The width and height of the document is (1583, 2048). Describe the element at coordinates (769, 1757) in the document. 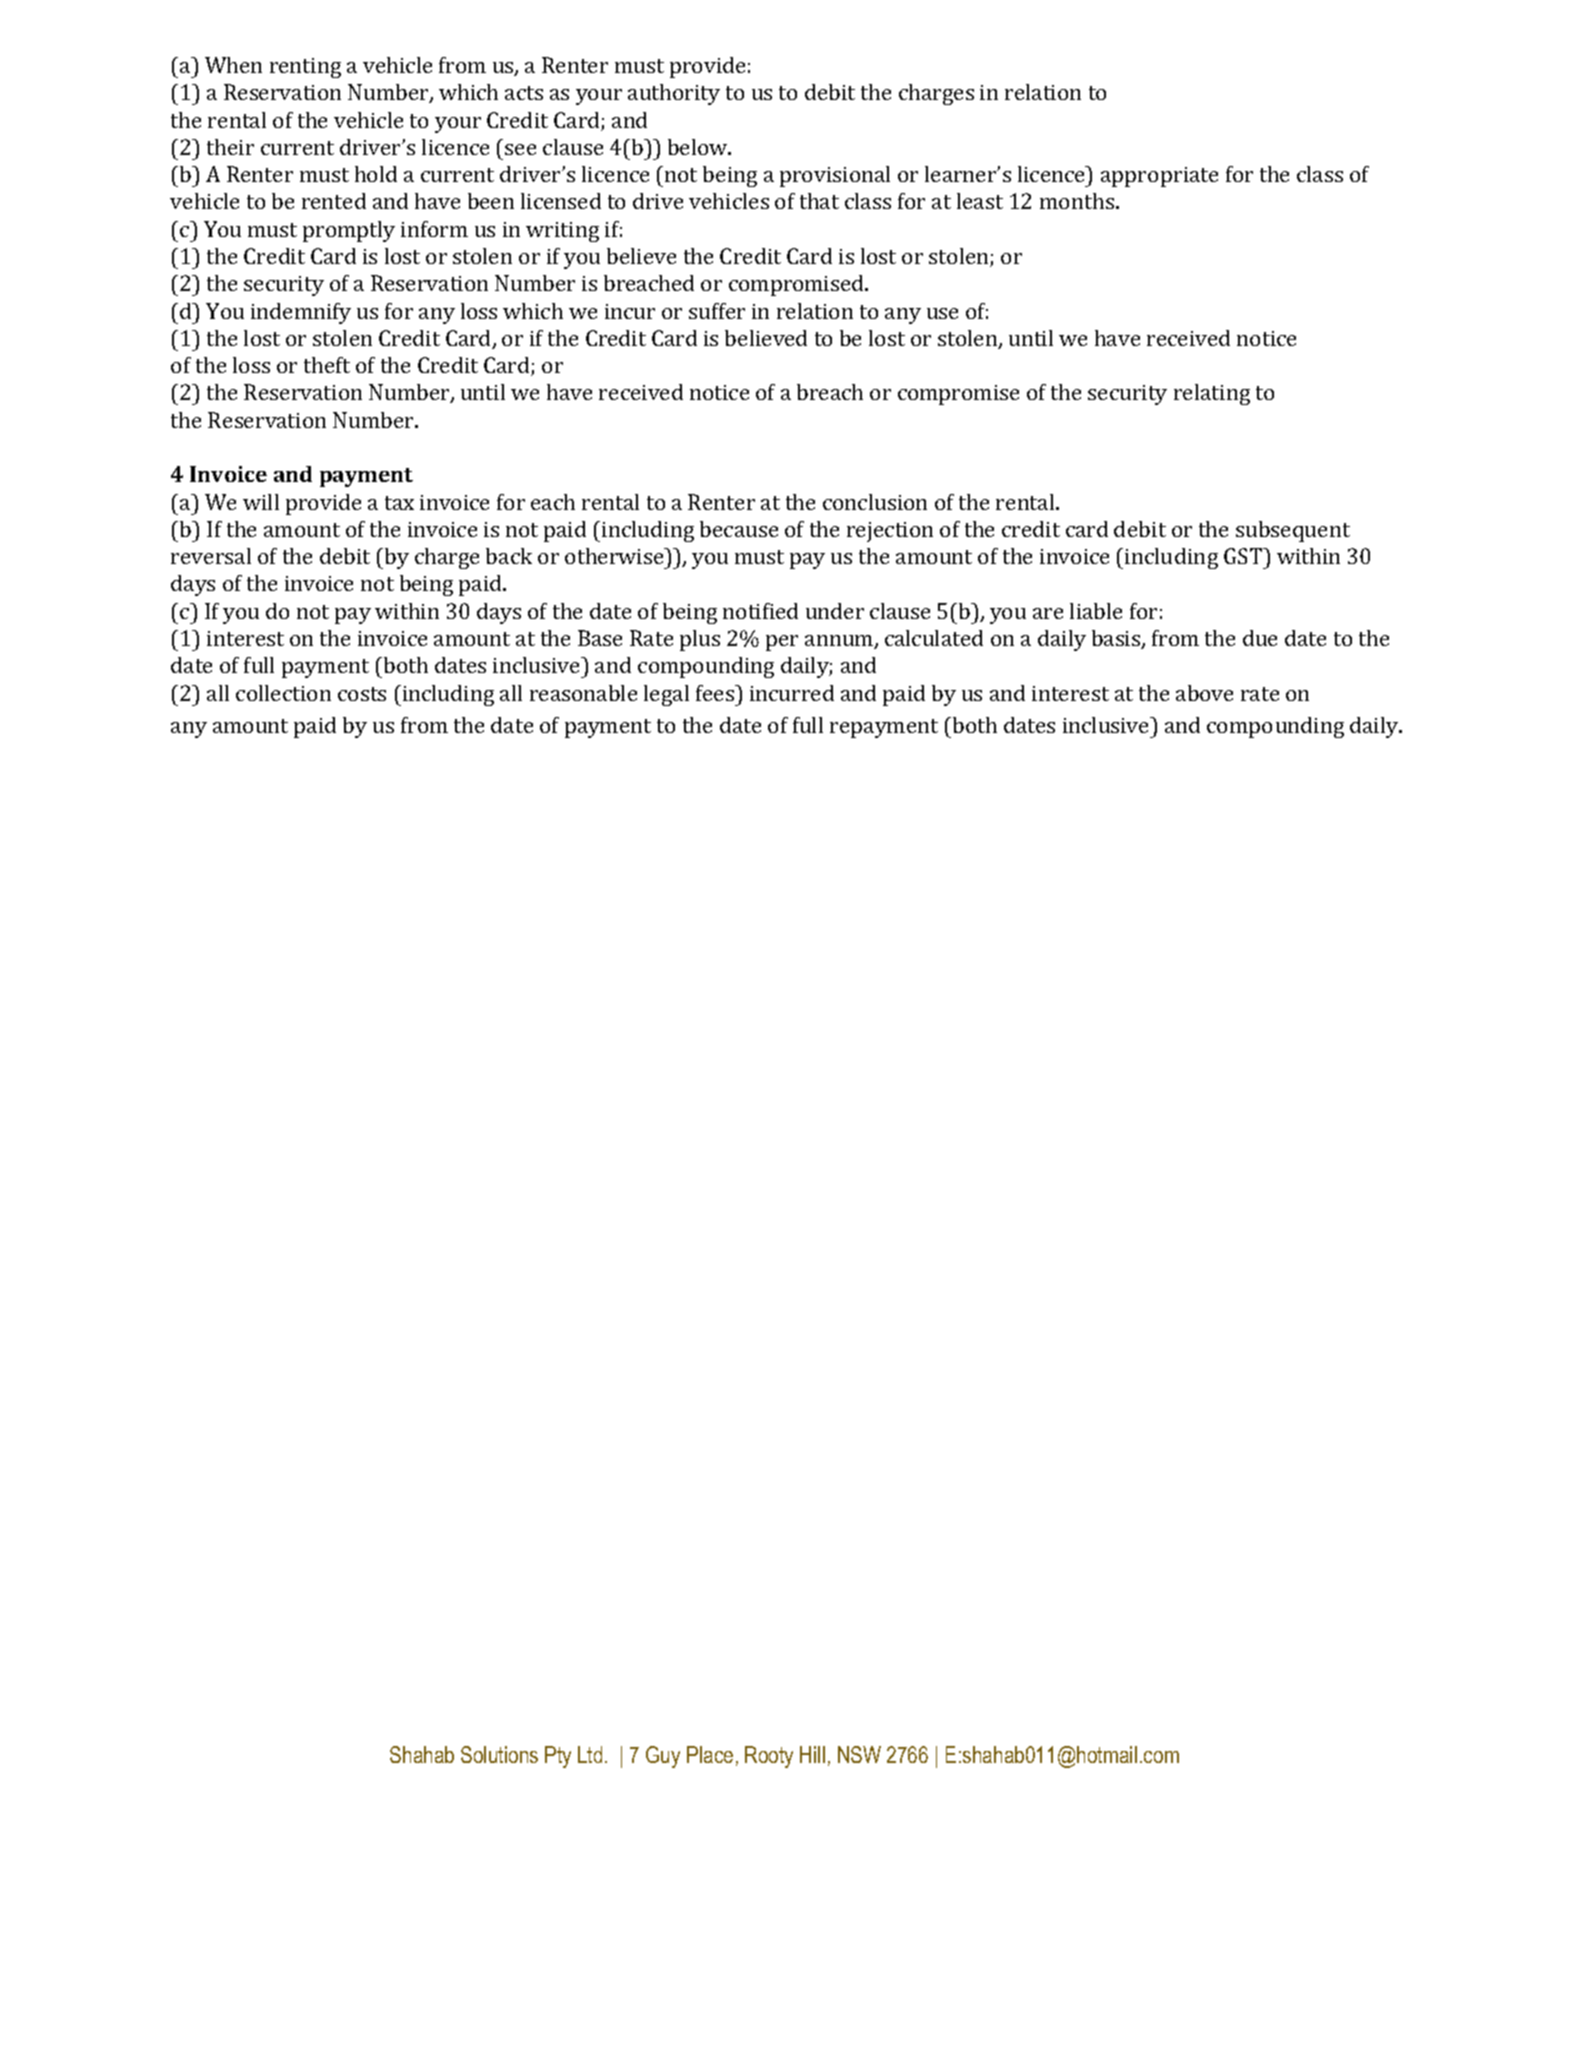

I see `Rooty` at that location.
